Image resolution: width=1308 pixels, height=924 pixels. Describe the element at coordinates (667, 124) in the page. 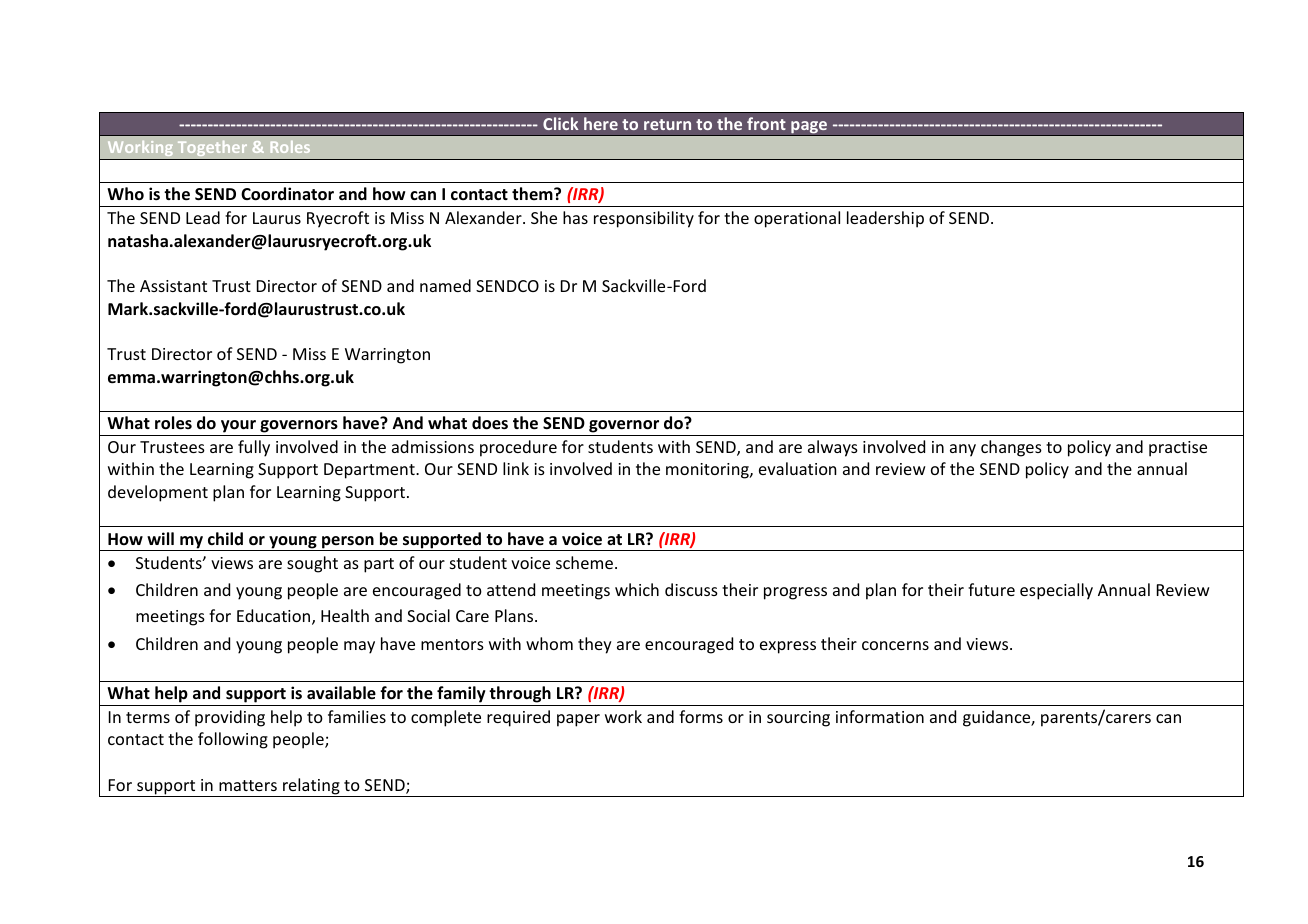

I see `return` at that location.
